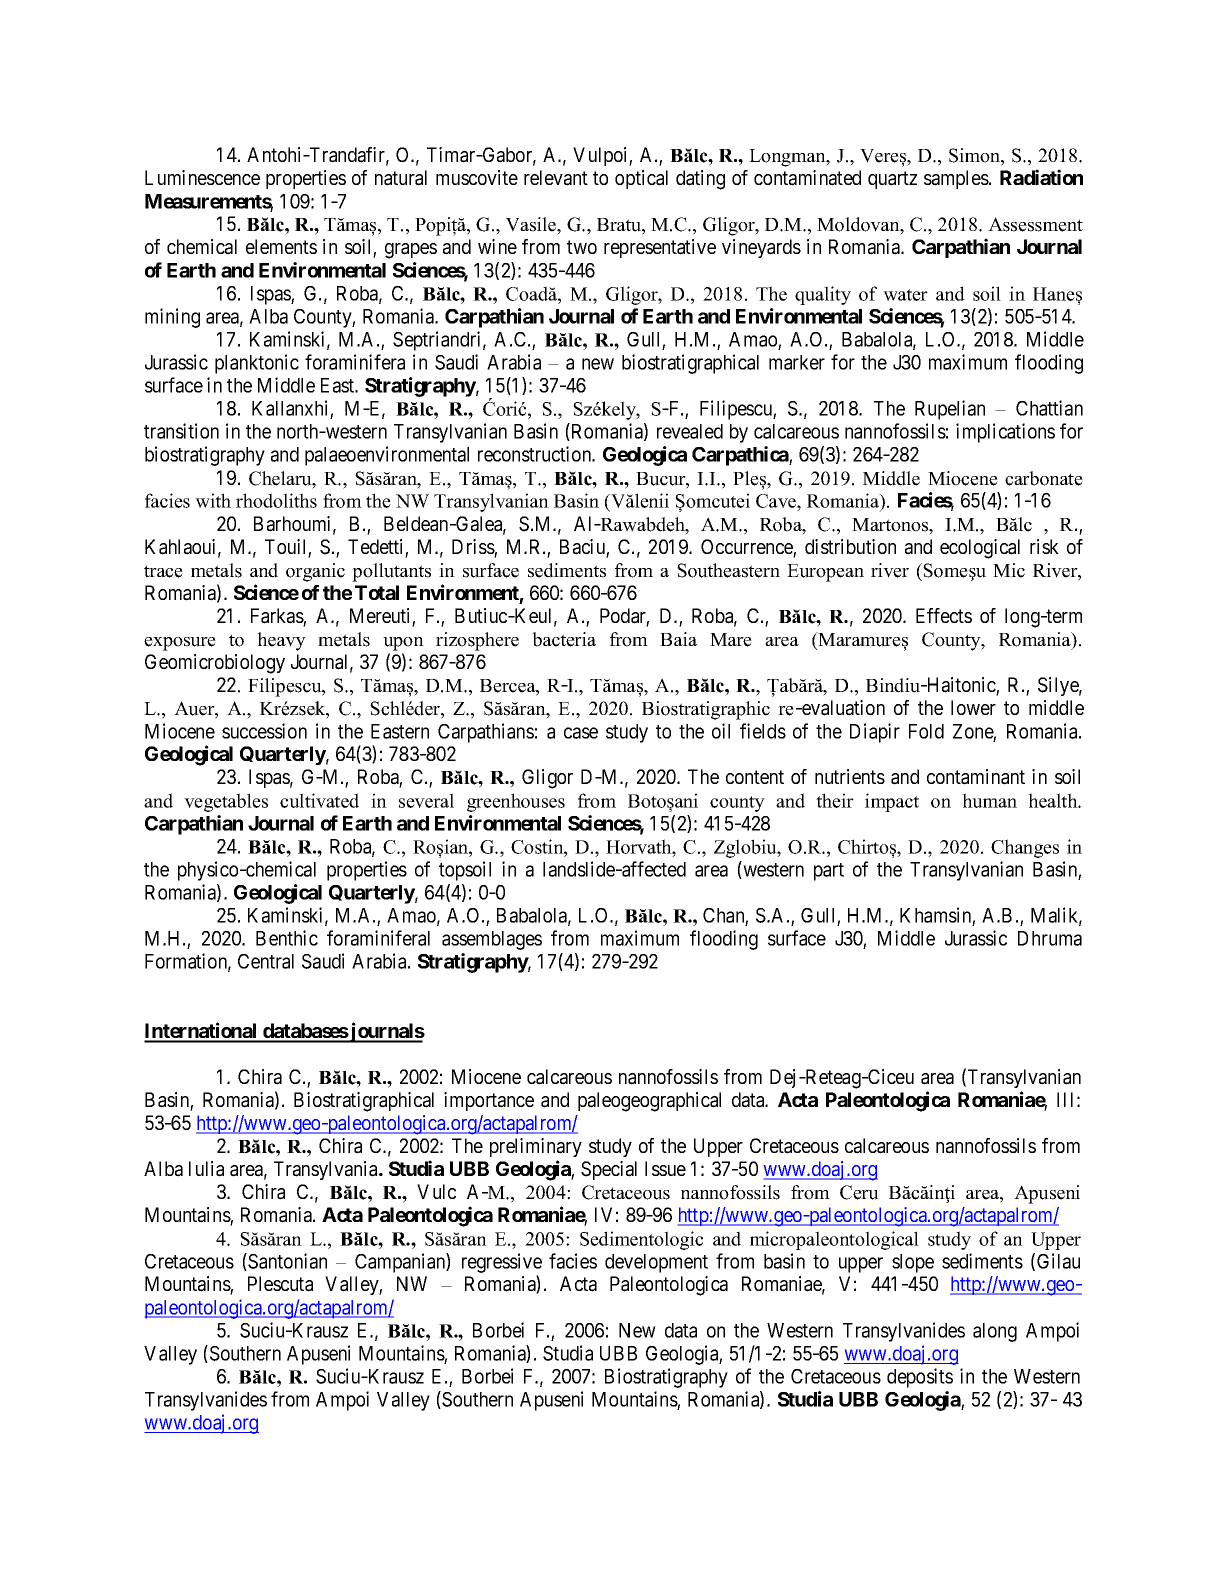  What do you see at coordinates (582, 247) in the document?
I see `two` at bounding box center [582, 247].
